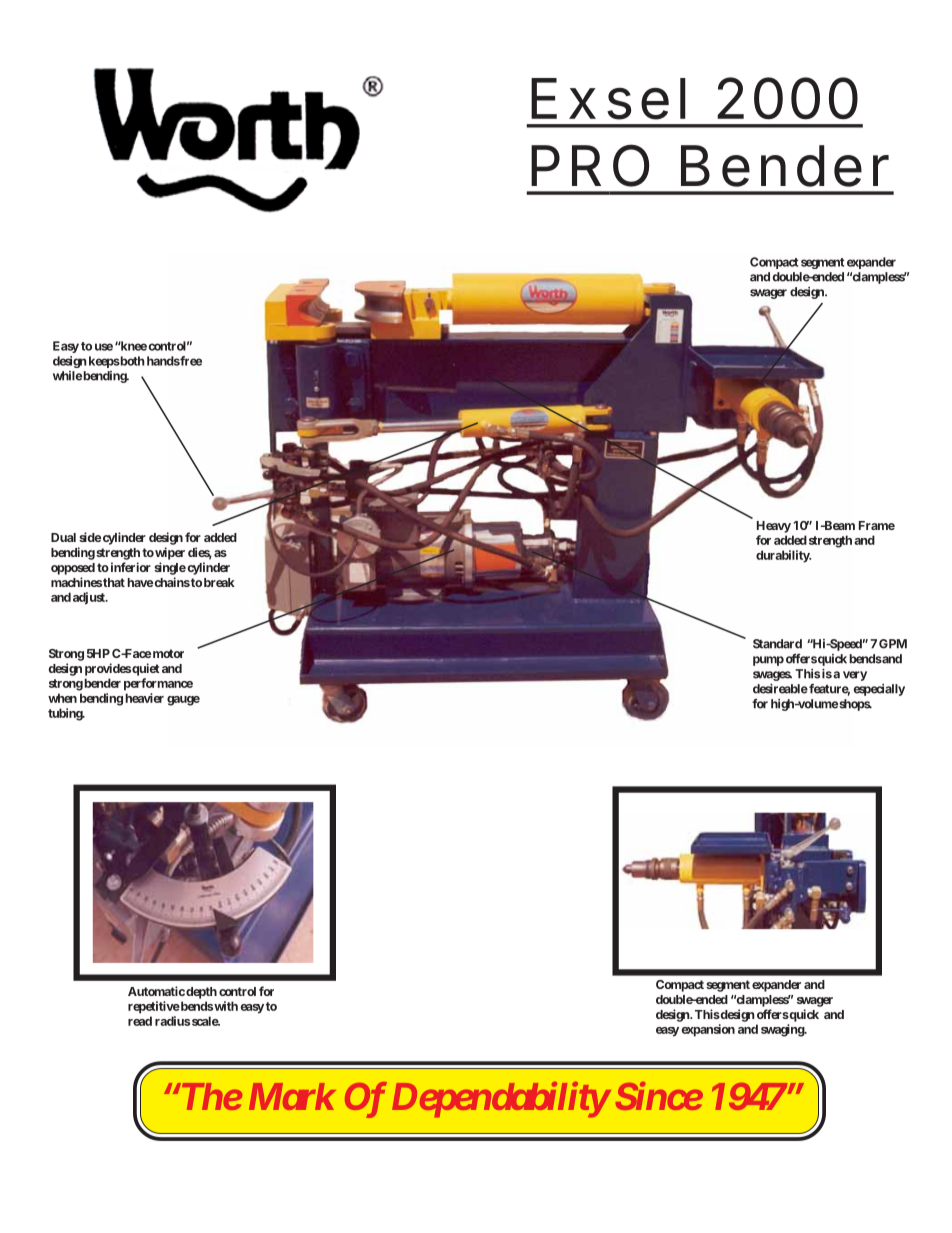 This screenshot has width=952, height=1233. What do you see at coordinates (708, 1030) in the screenshot?
I see `expansion` at bounding box center [708, 1030].
